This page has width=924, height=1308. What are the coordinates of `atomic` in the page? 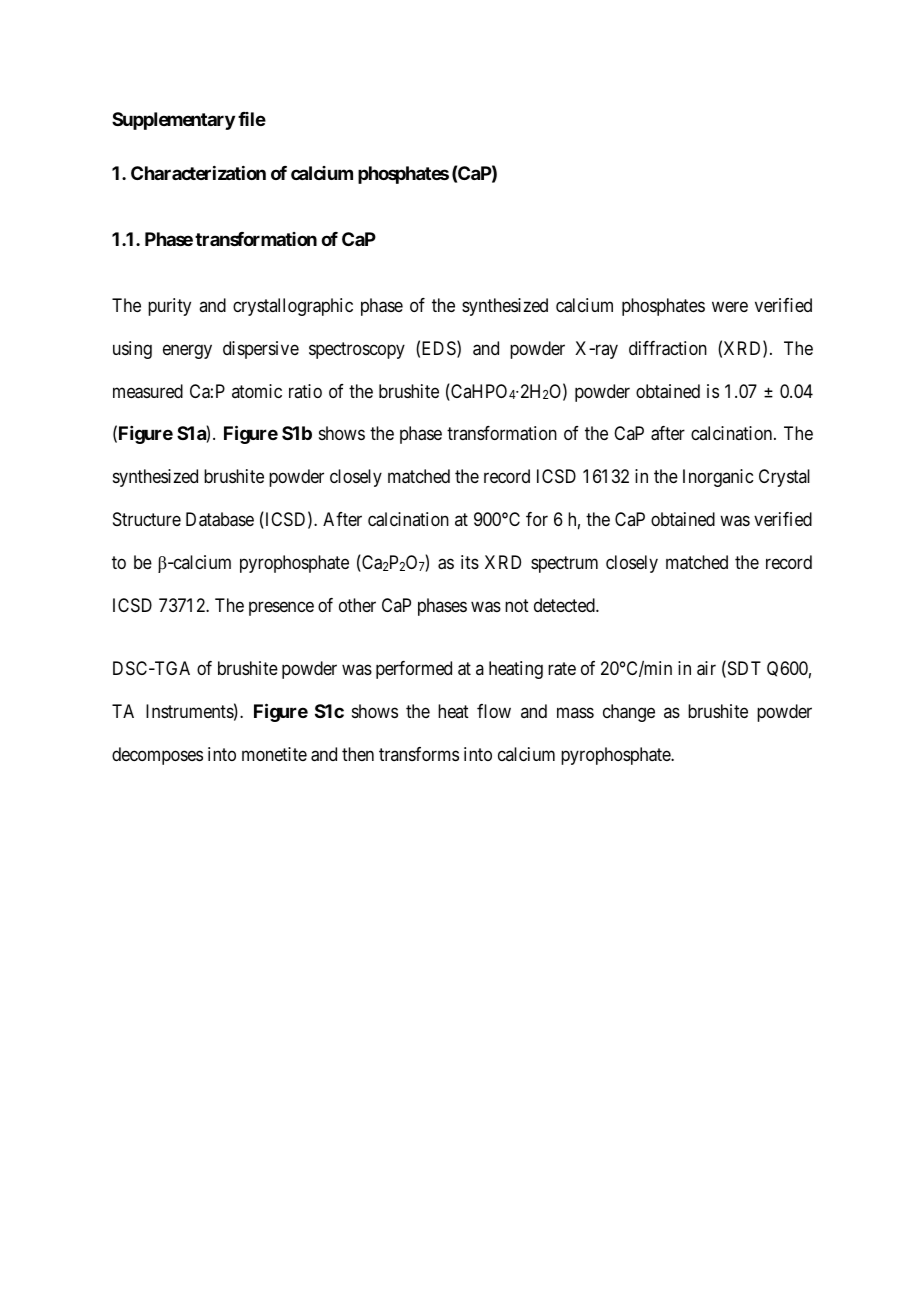 It's located at (257, 391).
